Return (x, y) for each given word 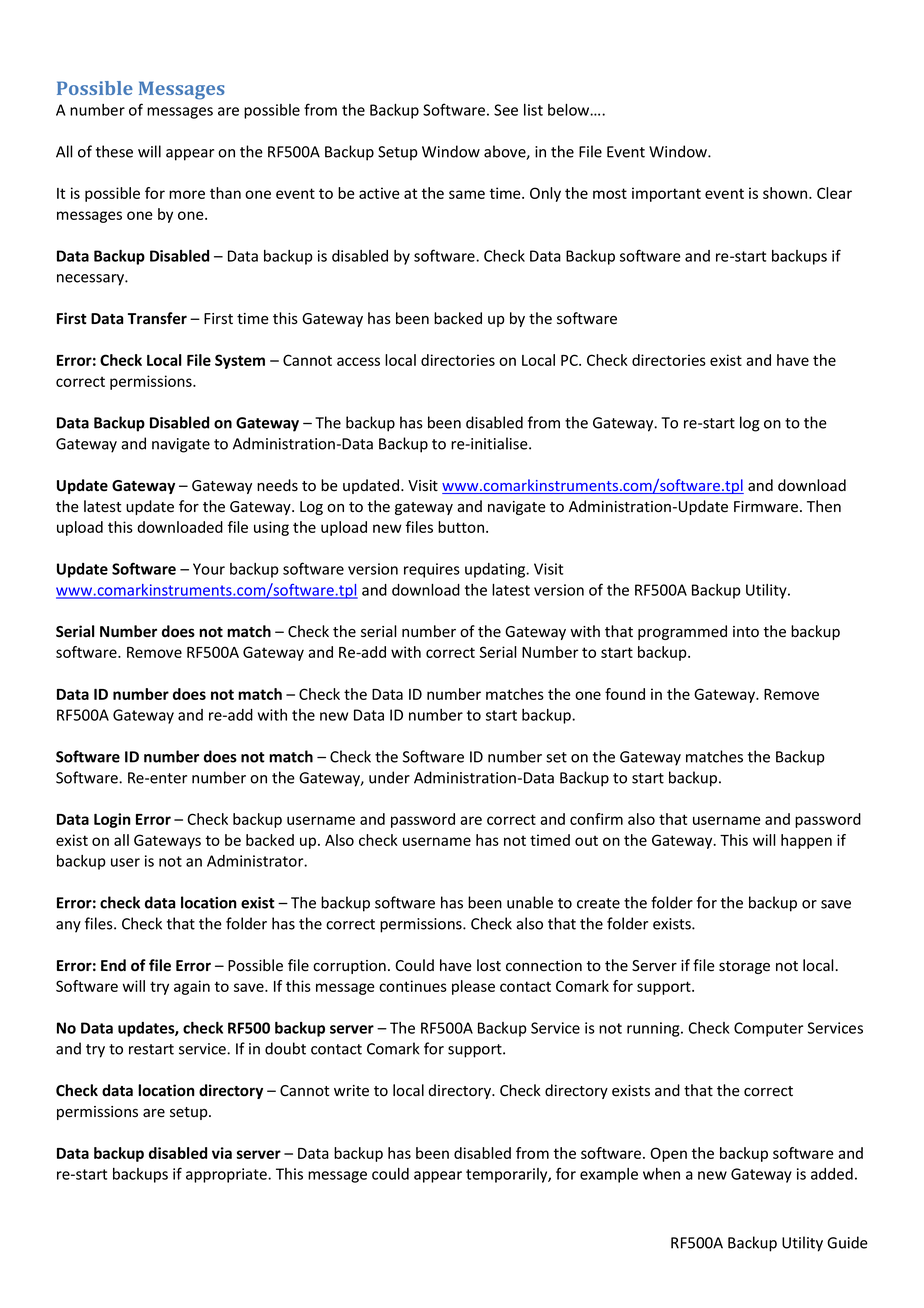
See (506, 110)
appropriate (227, 1175)
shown (786, 193)
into (746, 631)
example (609, 1175)
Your (209, 569)
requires (432, 570)
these (114, 151)
